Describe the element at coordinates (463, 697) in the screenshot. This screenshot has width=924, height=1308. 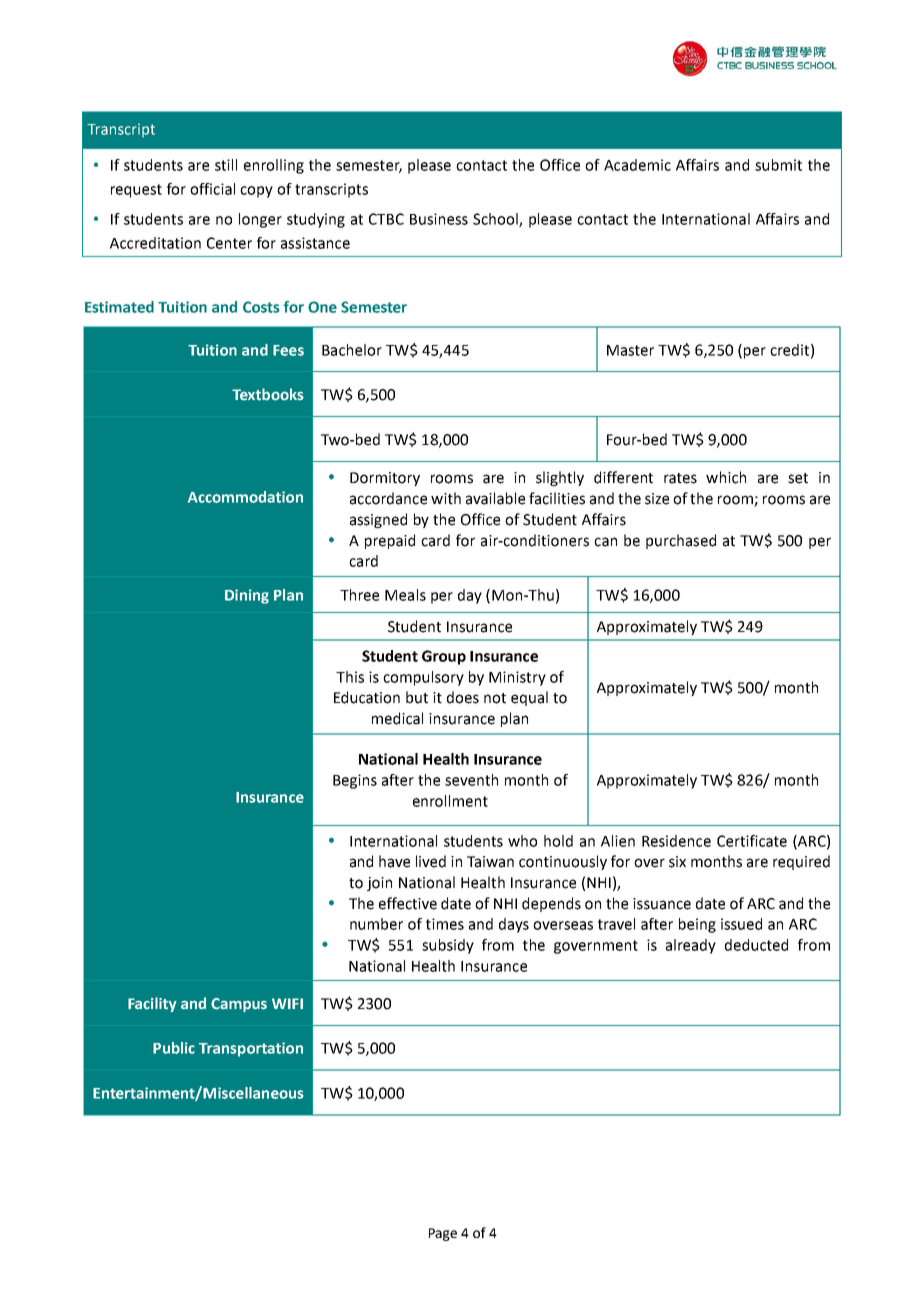
I see `does` at that location.
